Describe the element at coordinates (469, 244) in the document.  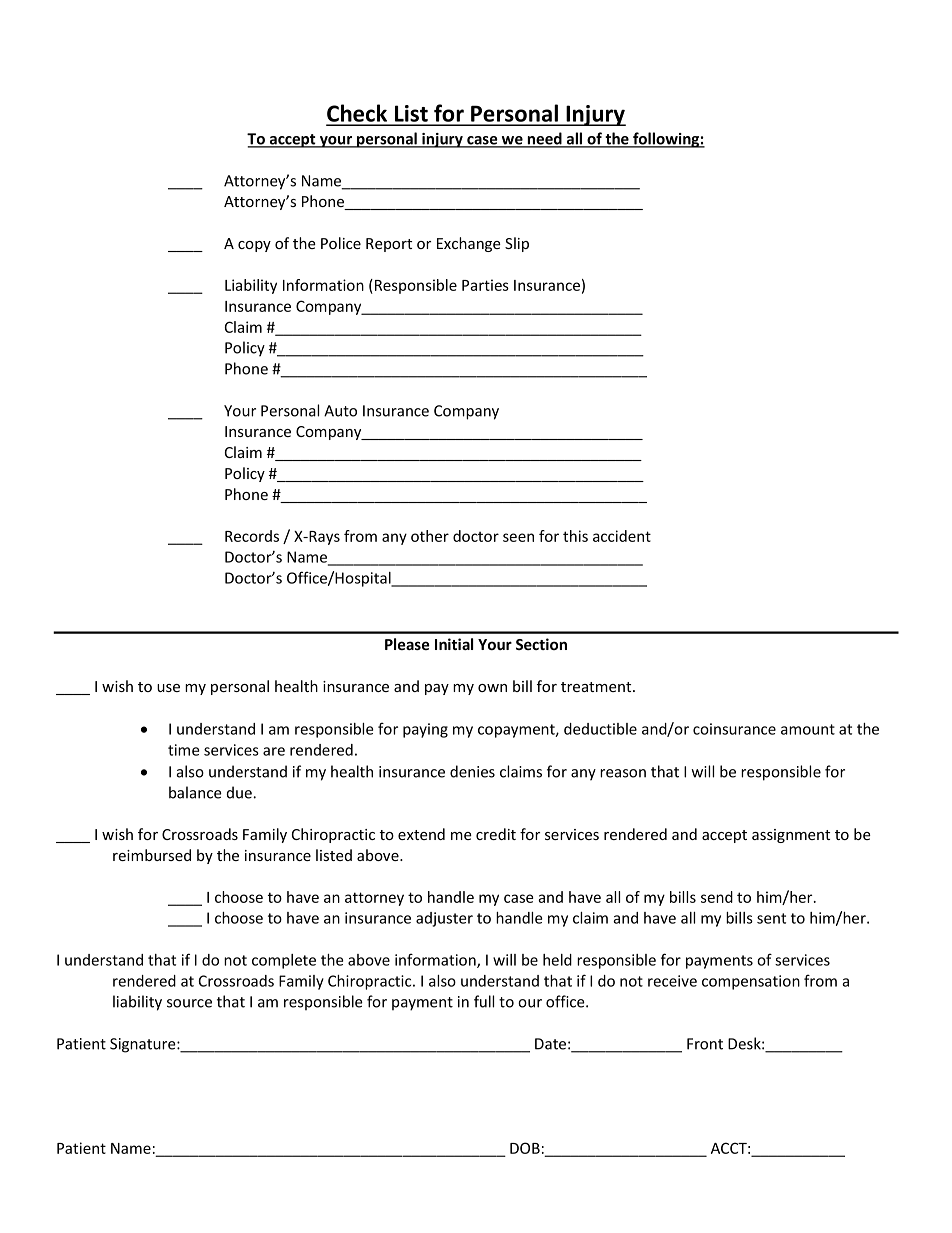
I see `Exchange` at that location.
